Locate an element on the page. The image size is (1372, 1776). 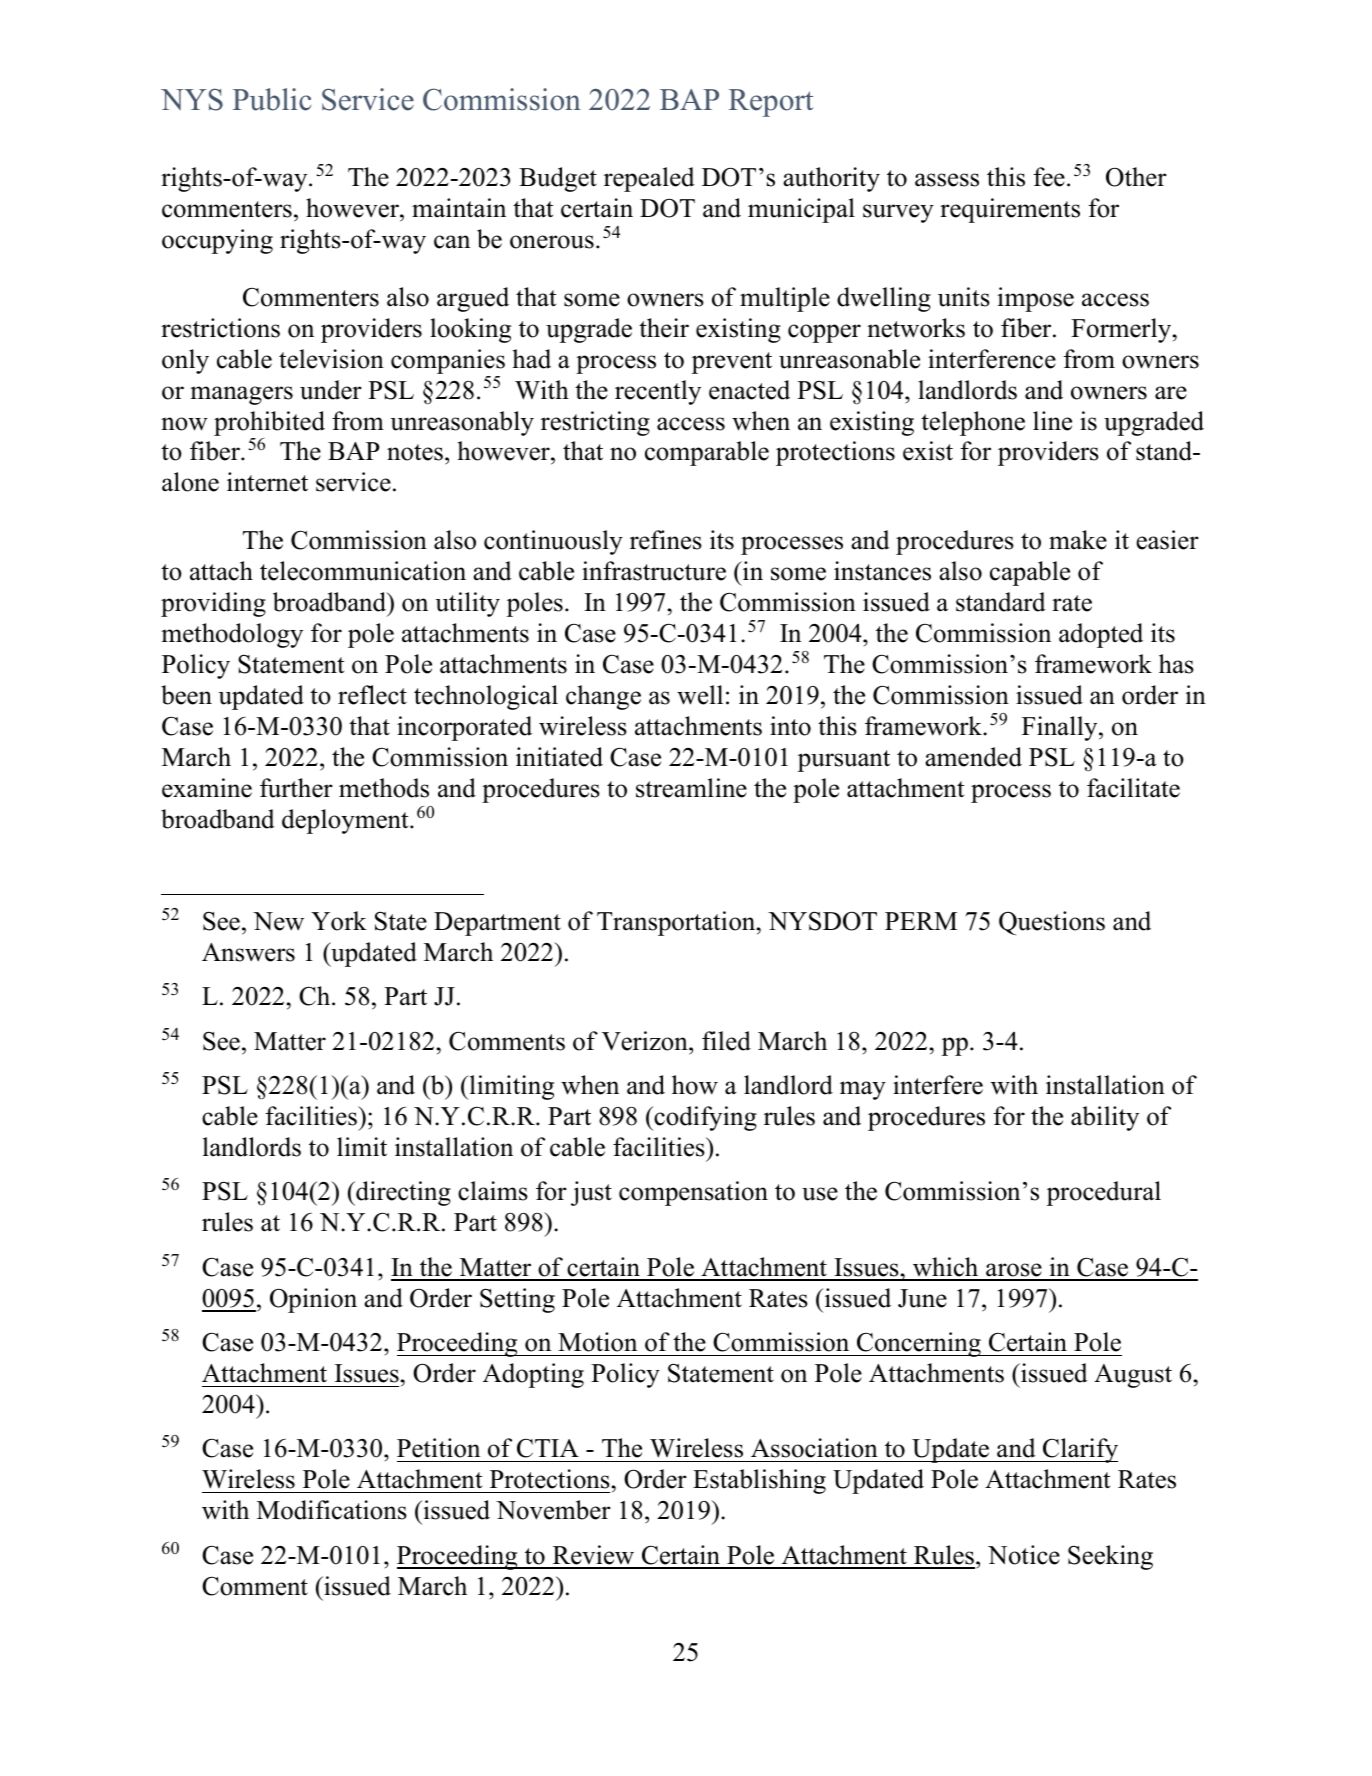
Modifications is located at coordinates (332, 1510).
